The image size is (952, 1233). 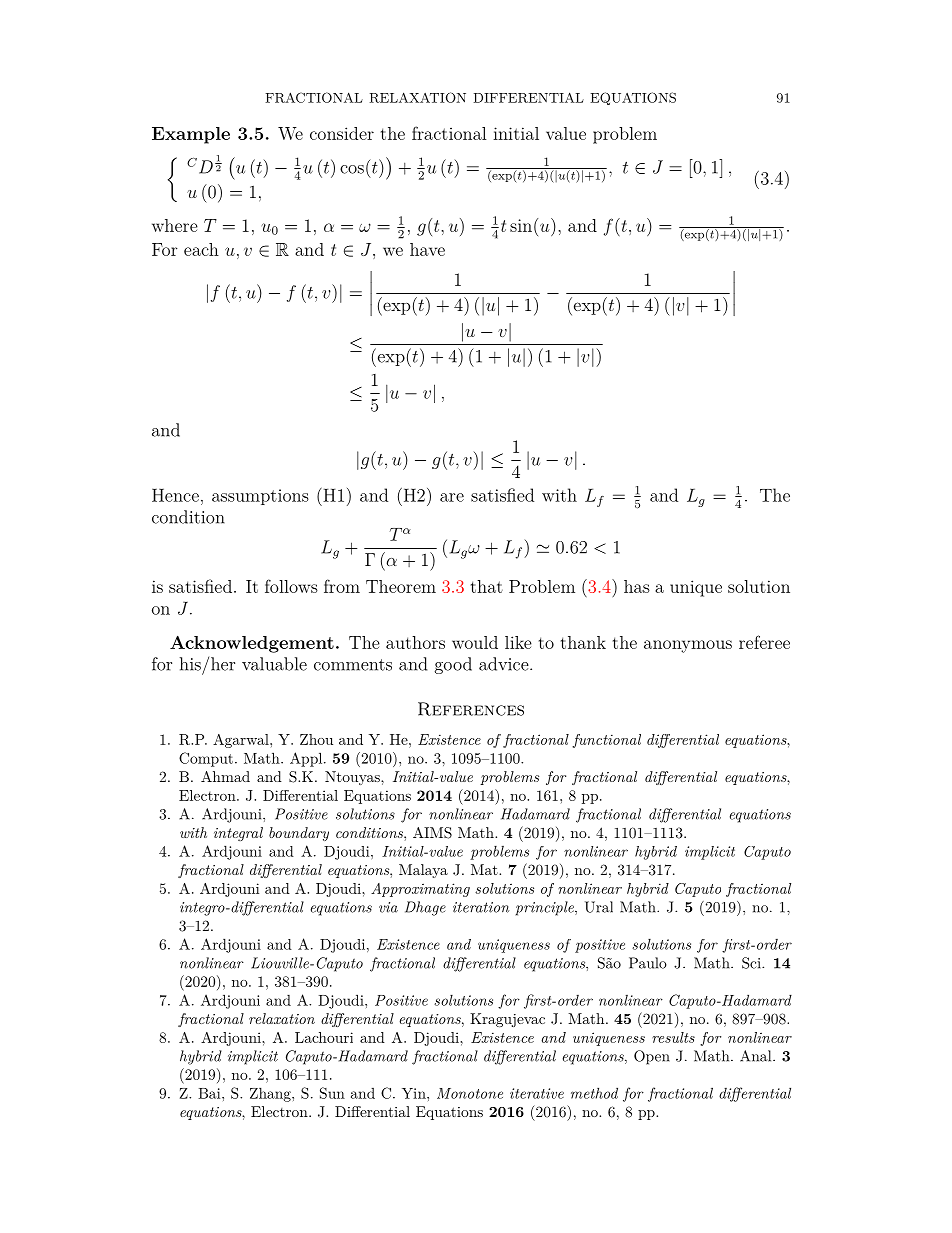 What do you see at coordinates (432, 833) in the screenshot?
I see `AIMS` at bounding box center [432, 833].
